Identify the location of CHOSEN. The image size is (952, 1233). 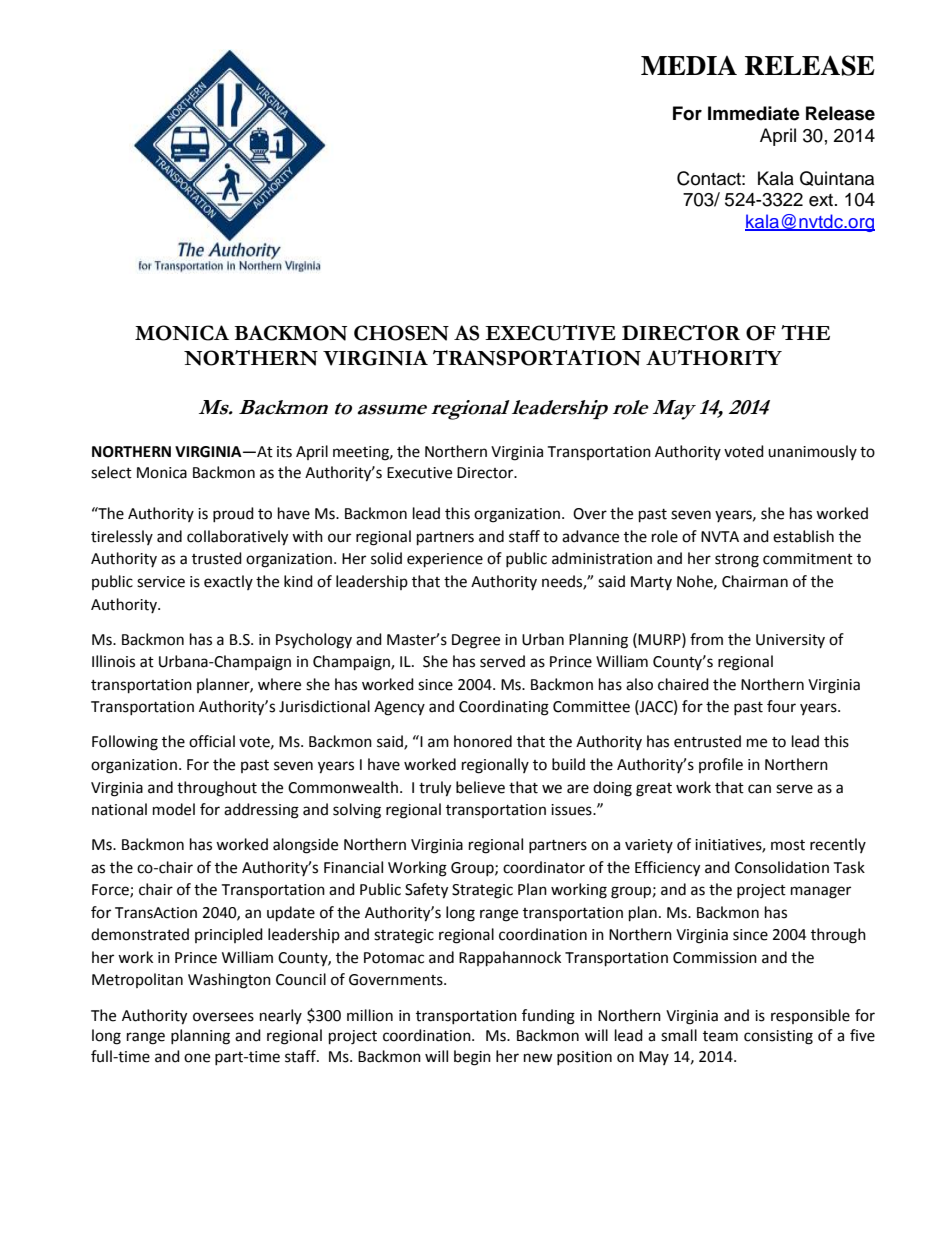
(401, 333).
